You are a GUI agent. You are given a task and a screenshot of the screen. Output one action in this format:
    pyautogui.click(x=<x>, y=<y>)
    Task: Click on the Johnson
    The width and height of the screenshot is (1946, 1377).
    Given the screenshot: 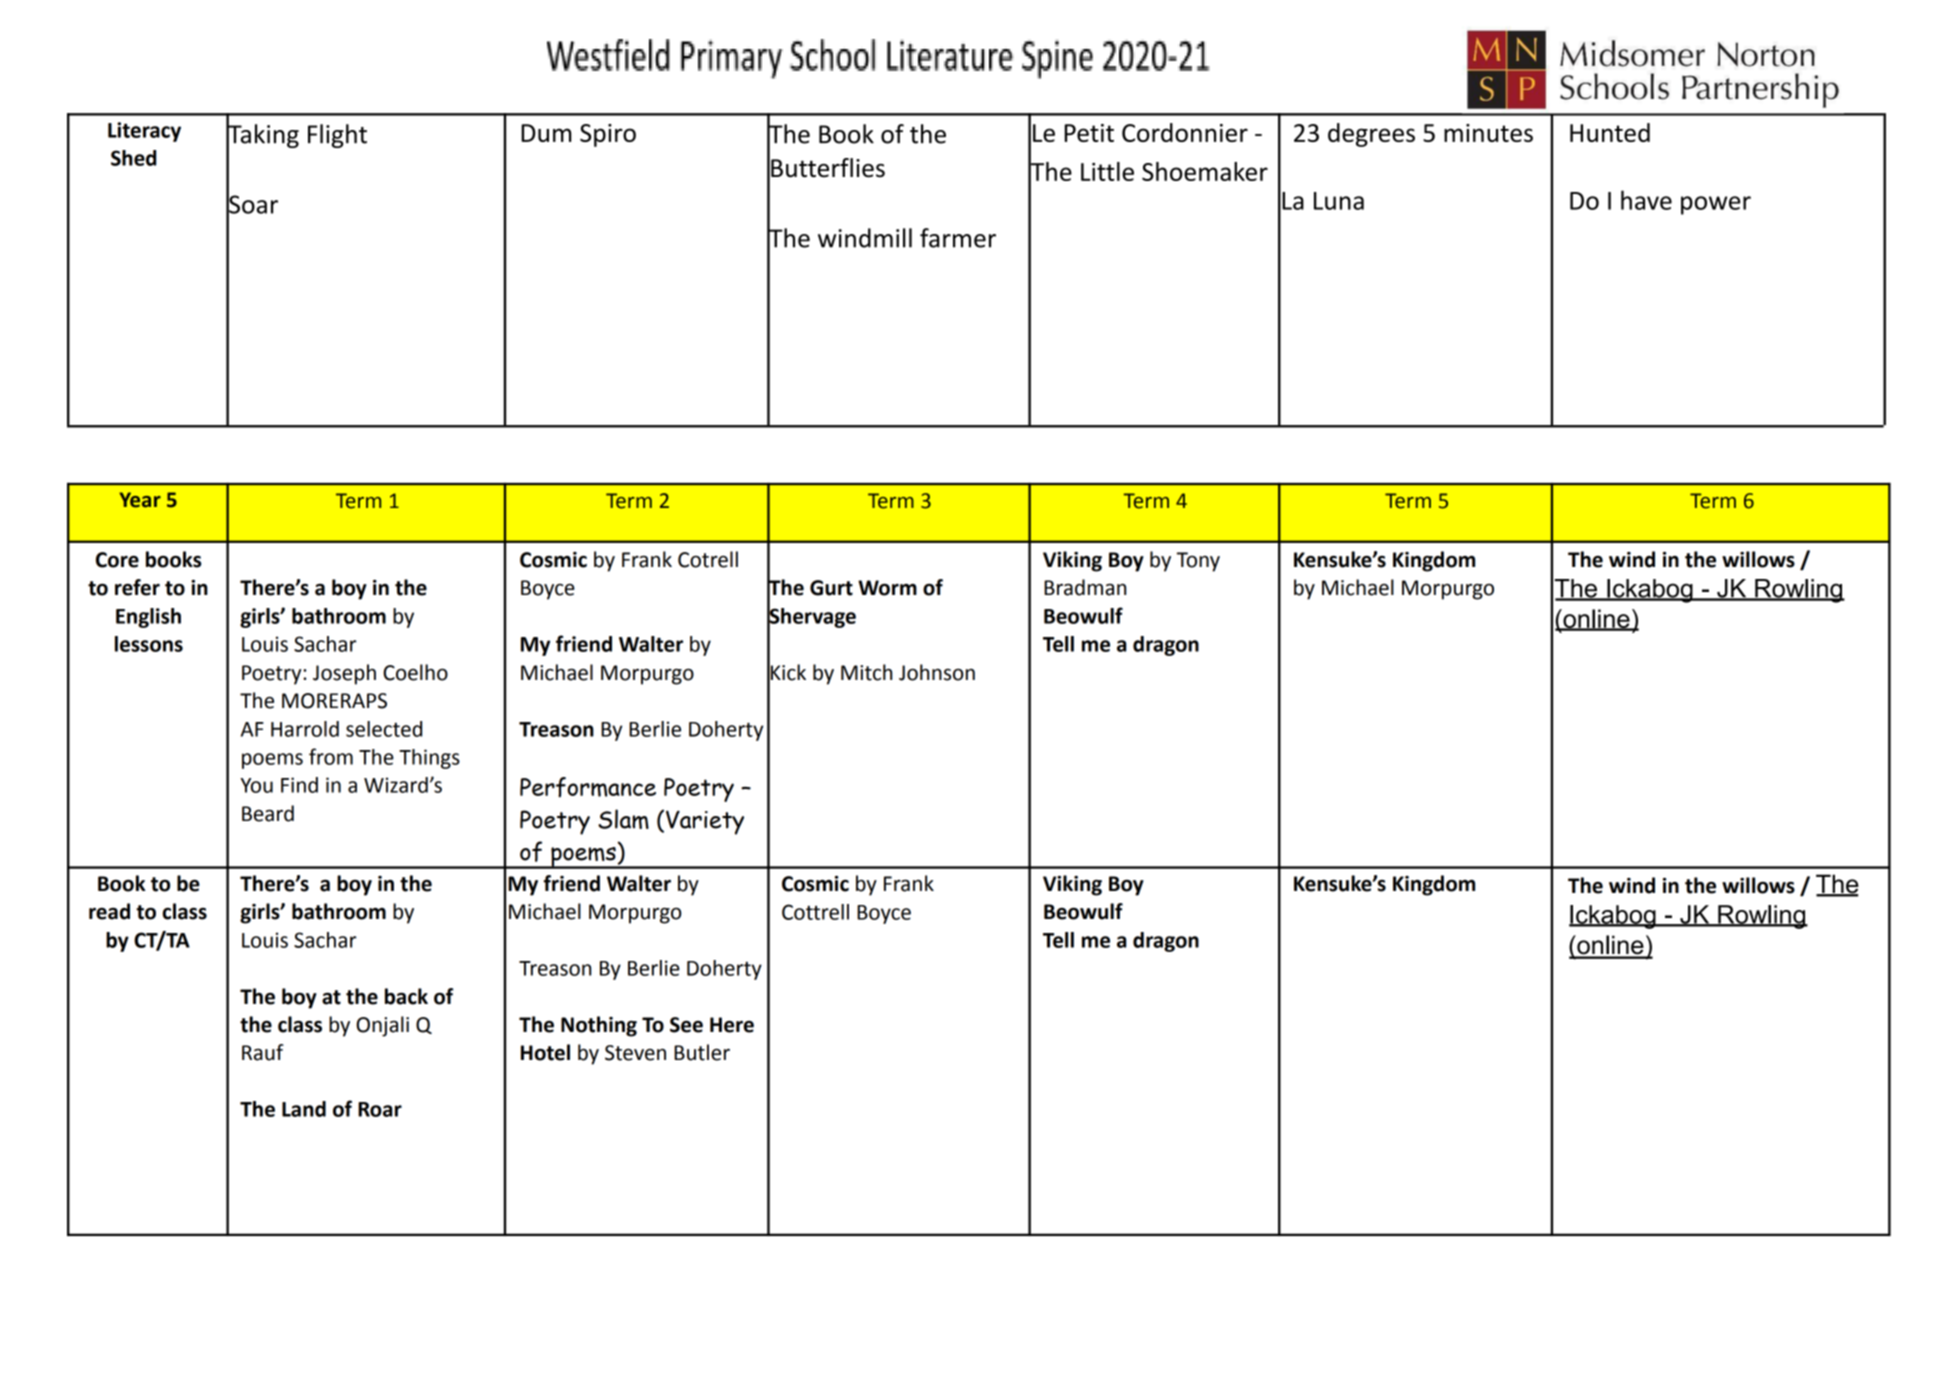 What is the action you would take?
    pyautogui.click(x=937, y=672)
